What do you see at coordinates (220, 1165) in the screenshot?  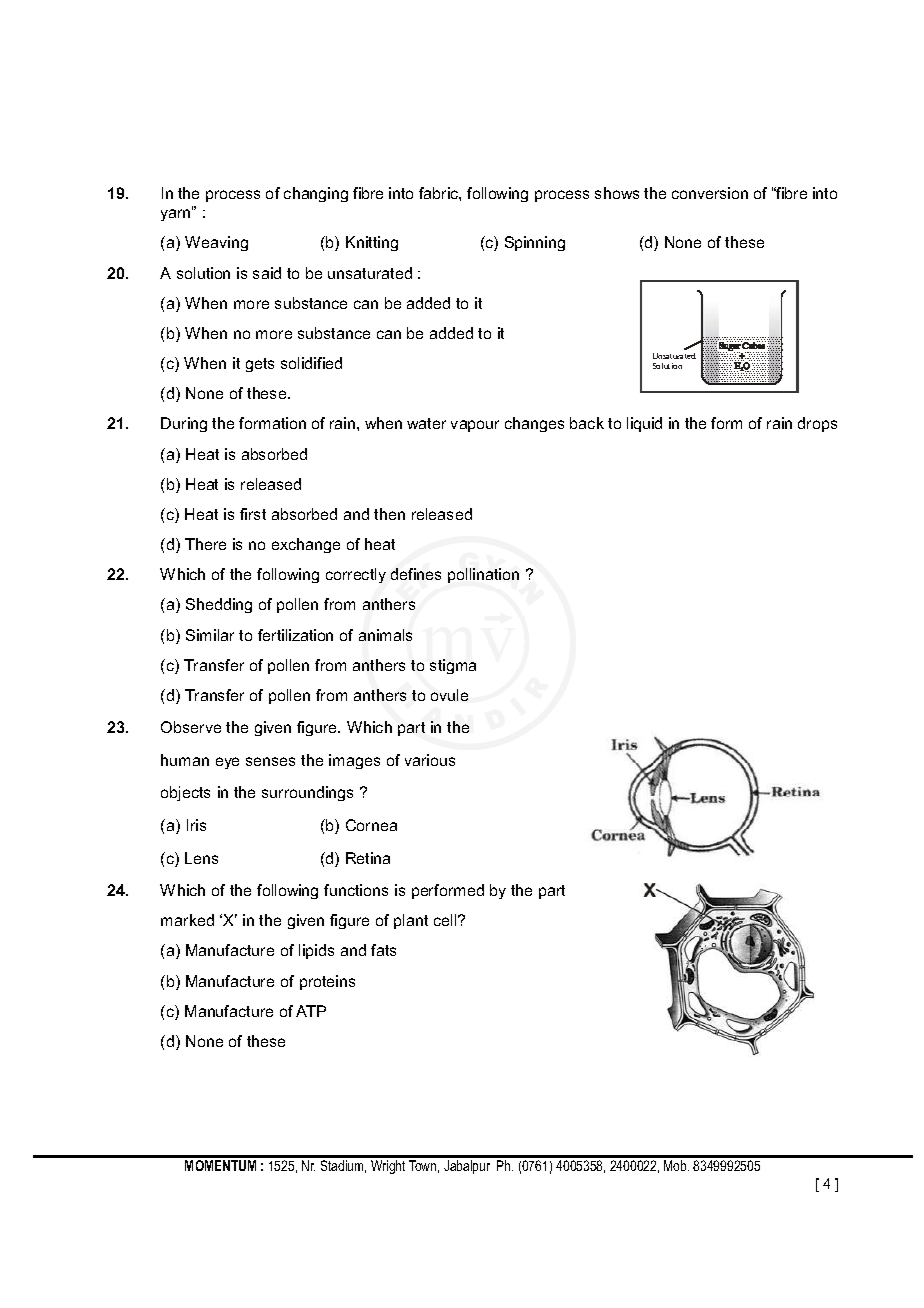 I see `MOMENTUM` at bounding box center [220, 1165].
